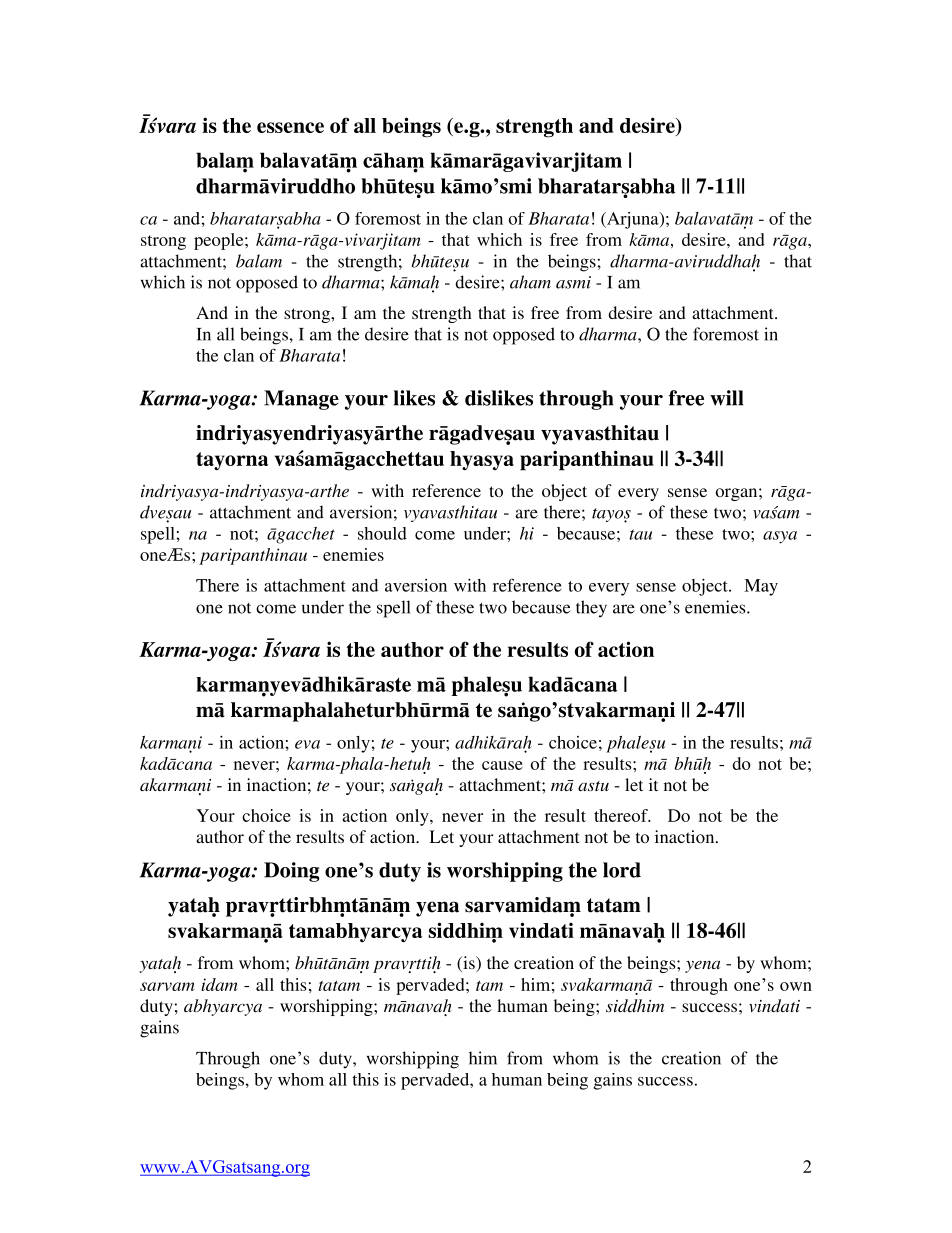  I want to click on lord, so click(622, 870).
